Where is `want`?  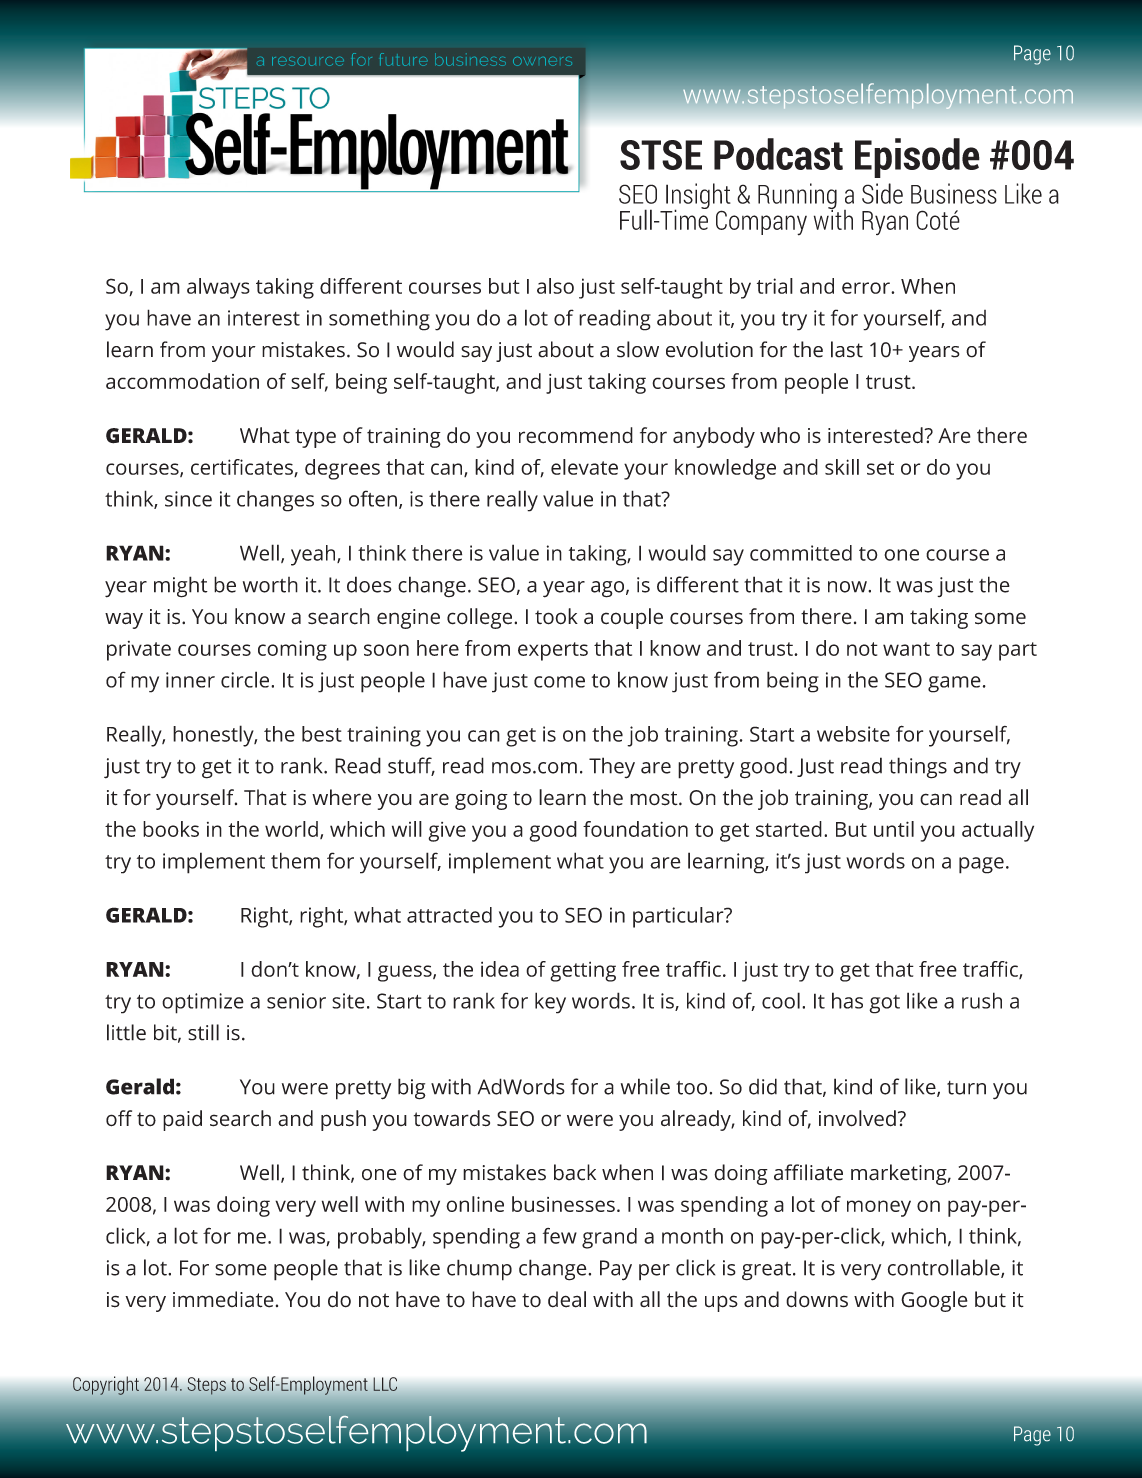 want is located at coordinates (906, 649).
